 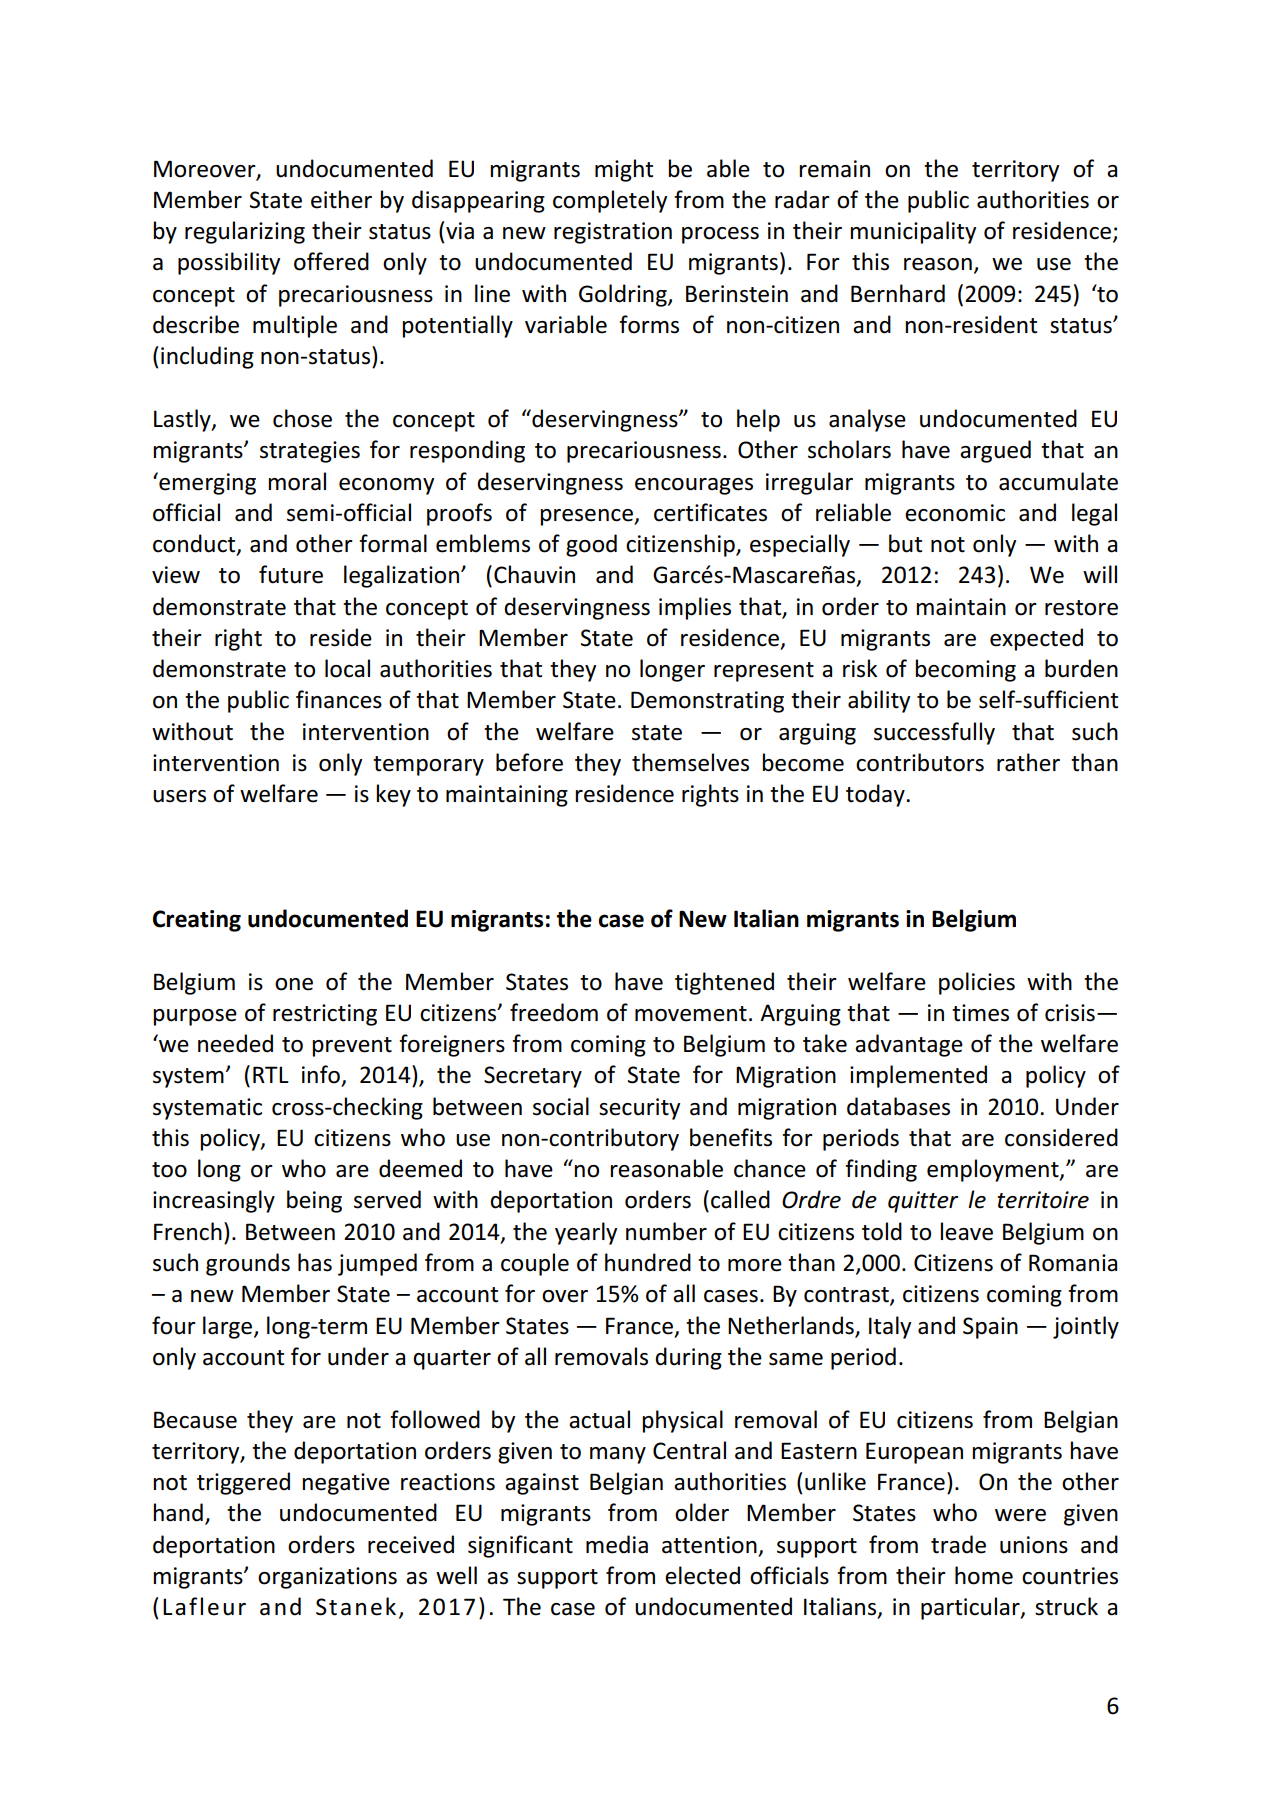 I want to click on home, so click(x=984, y=1575).
